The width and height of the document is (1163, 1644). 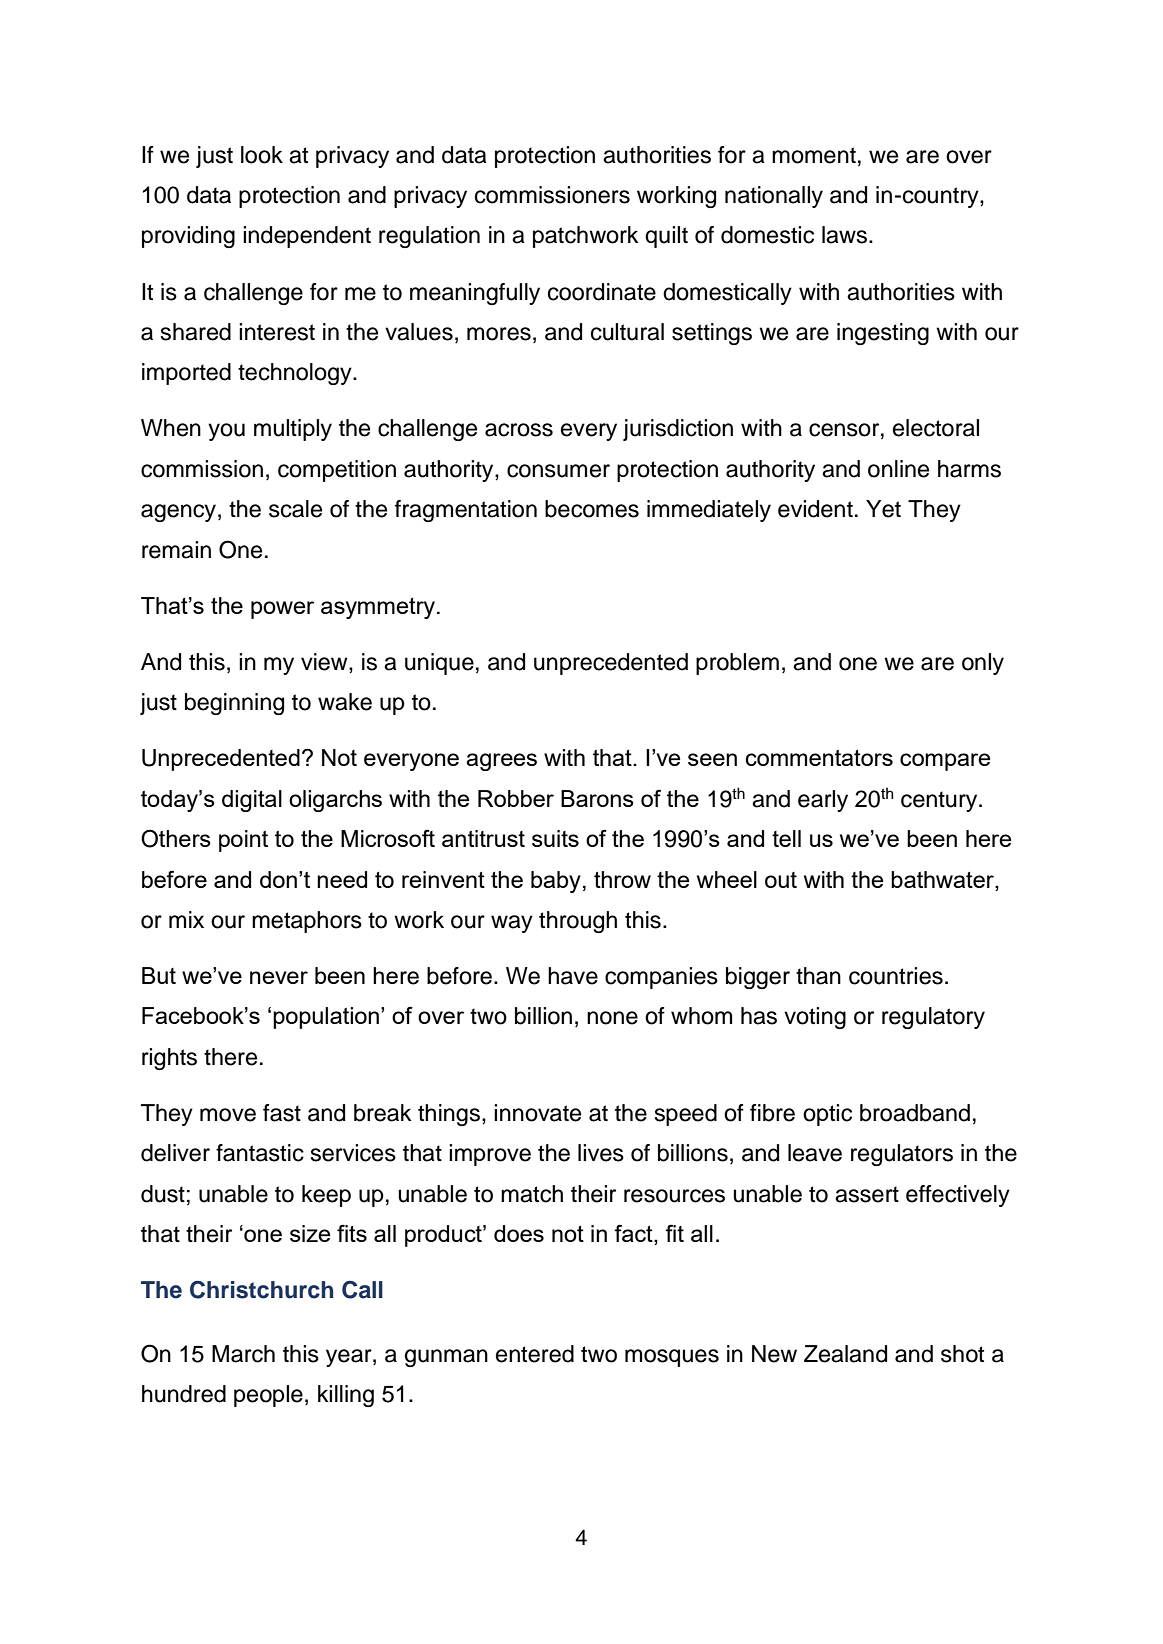 I want to click on digital, so click(x=252, y=801).
